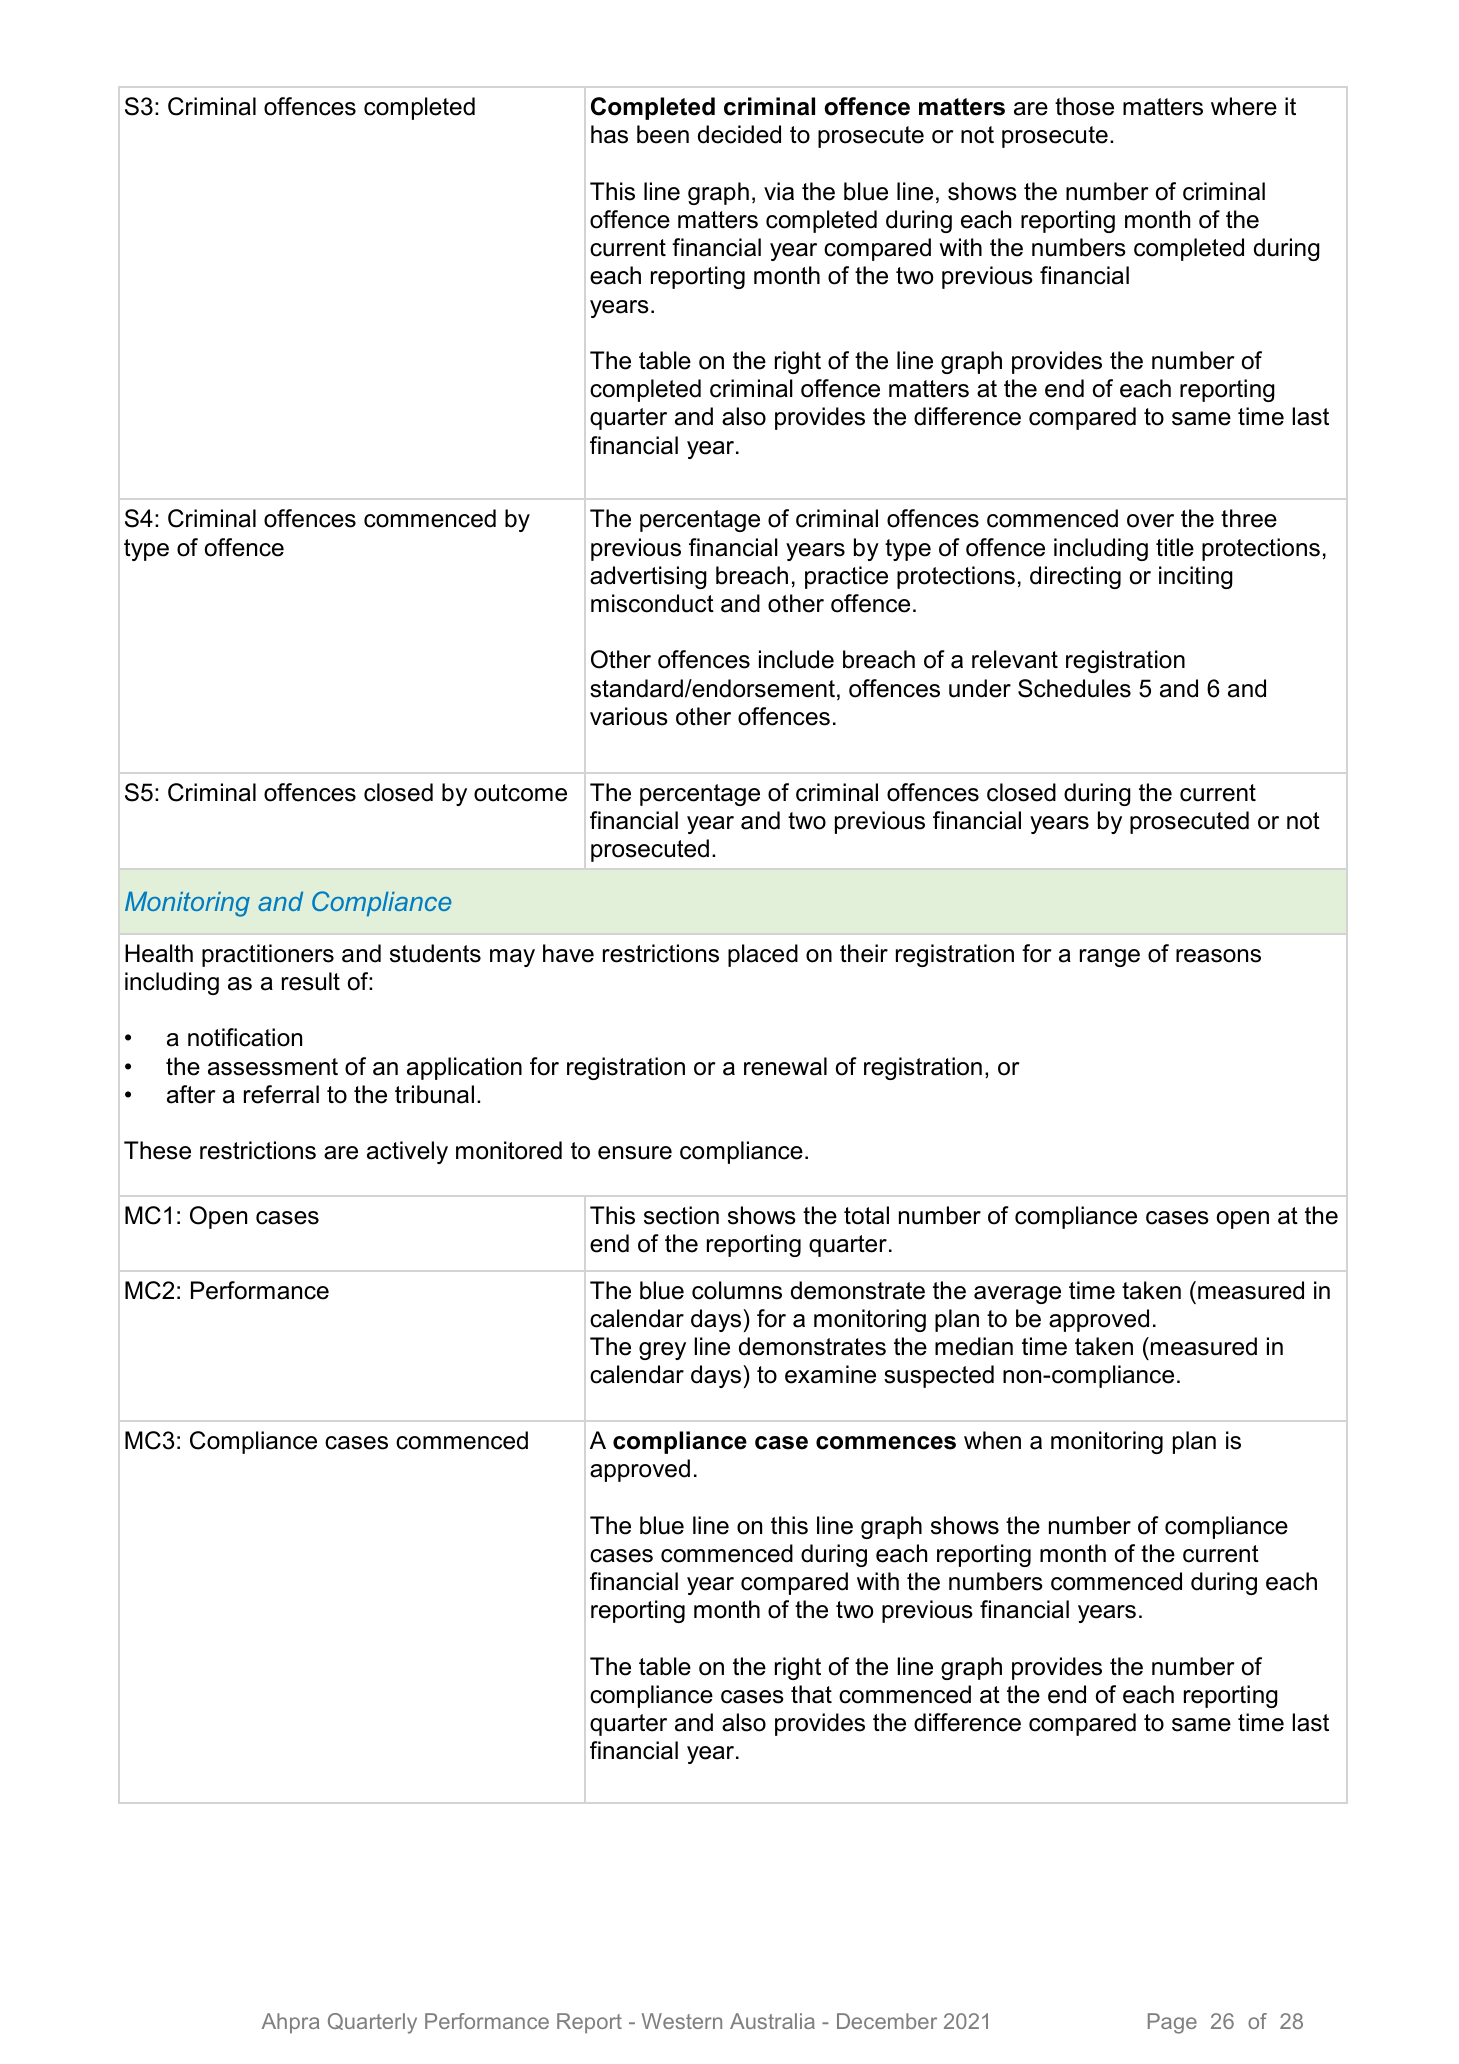  Describe the element at coordinates (291, 2023) in the screenshot. I see `Ahpra` at that location.
